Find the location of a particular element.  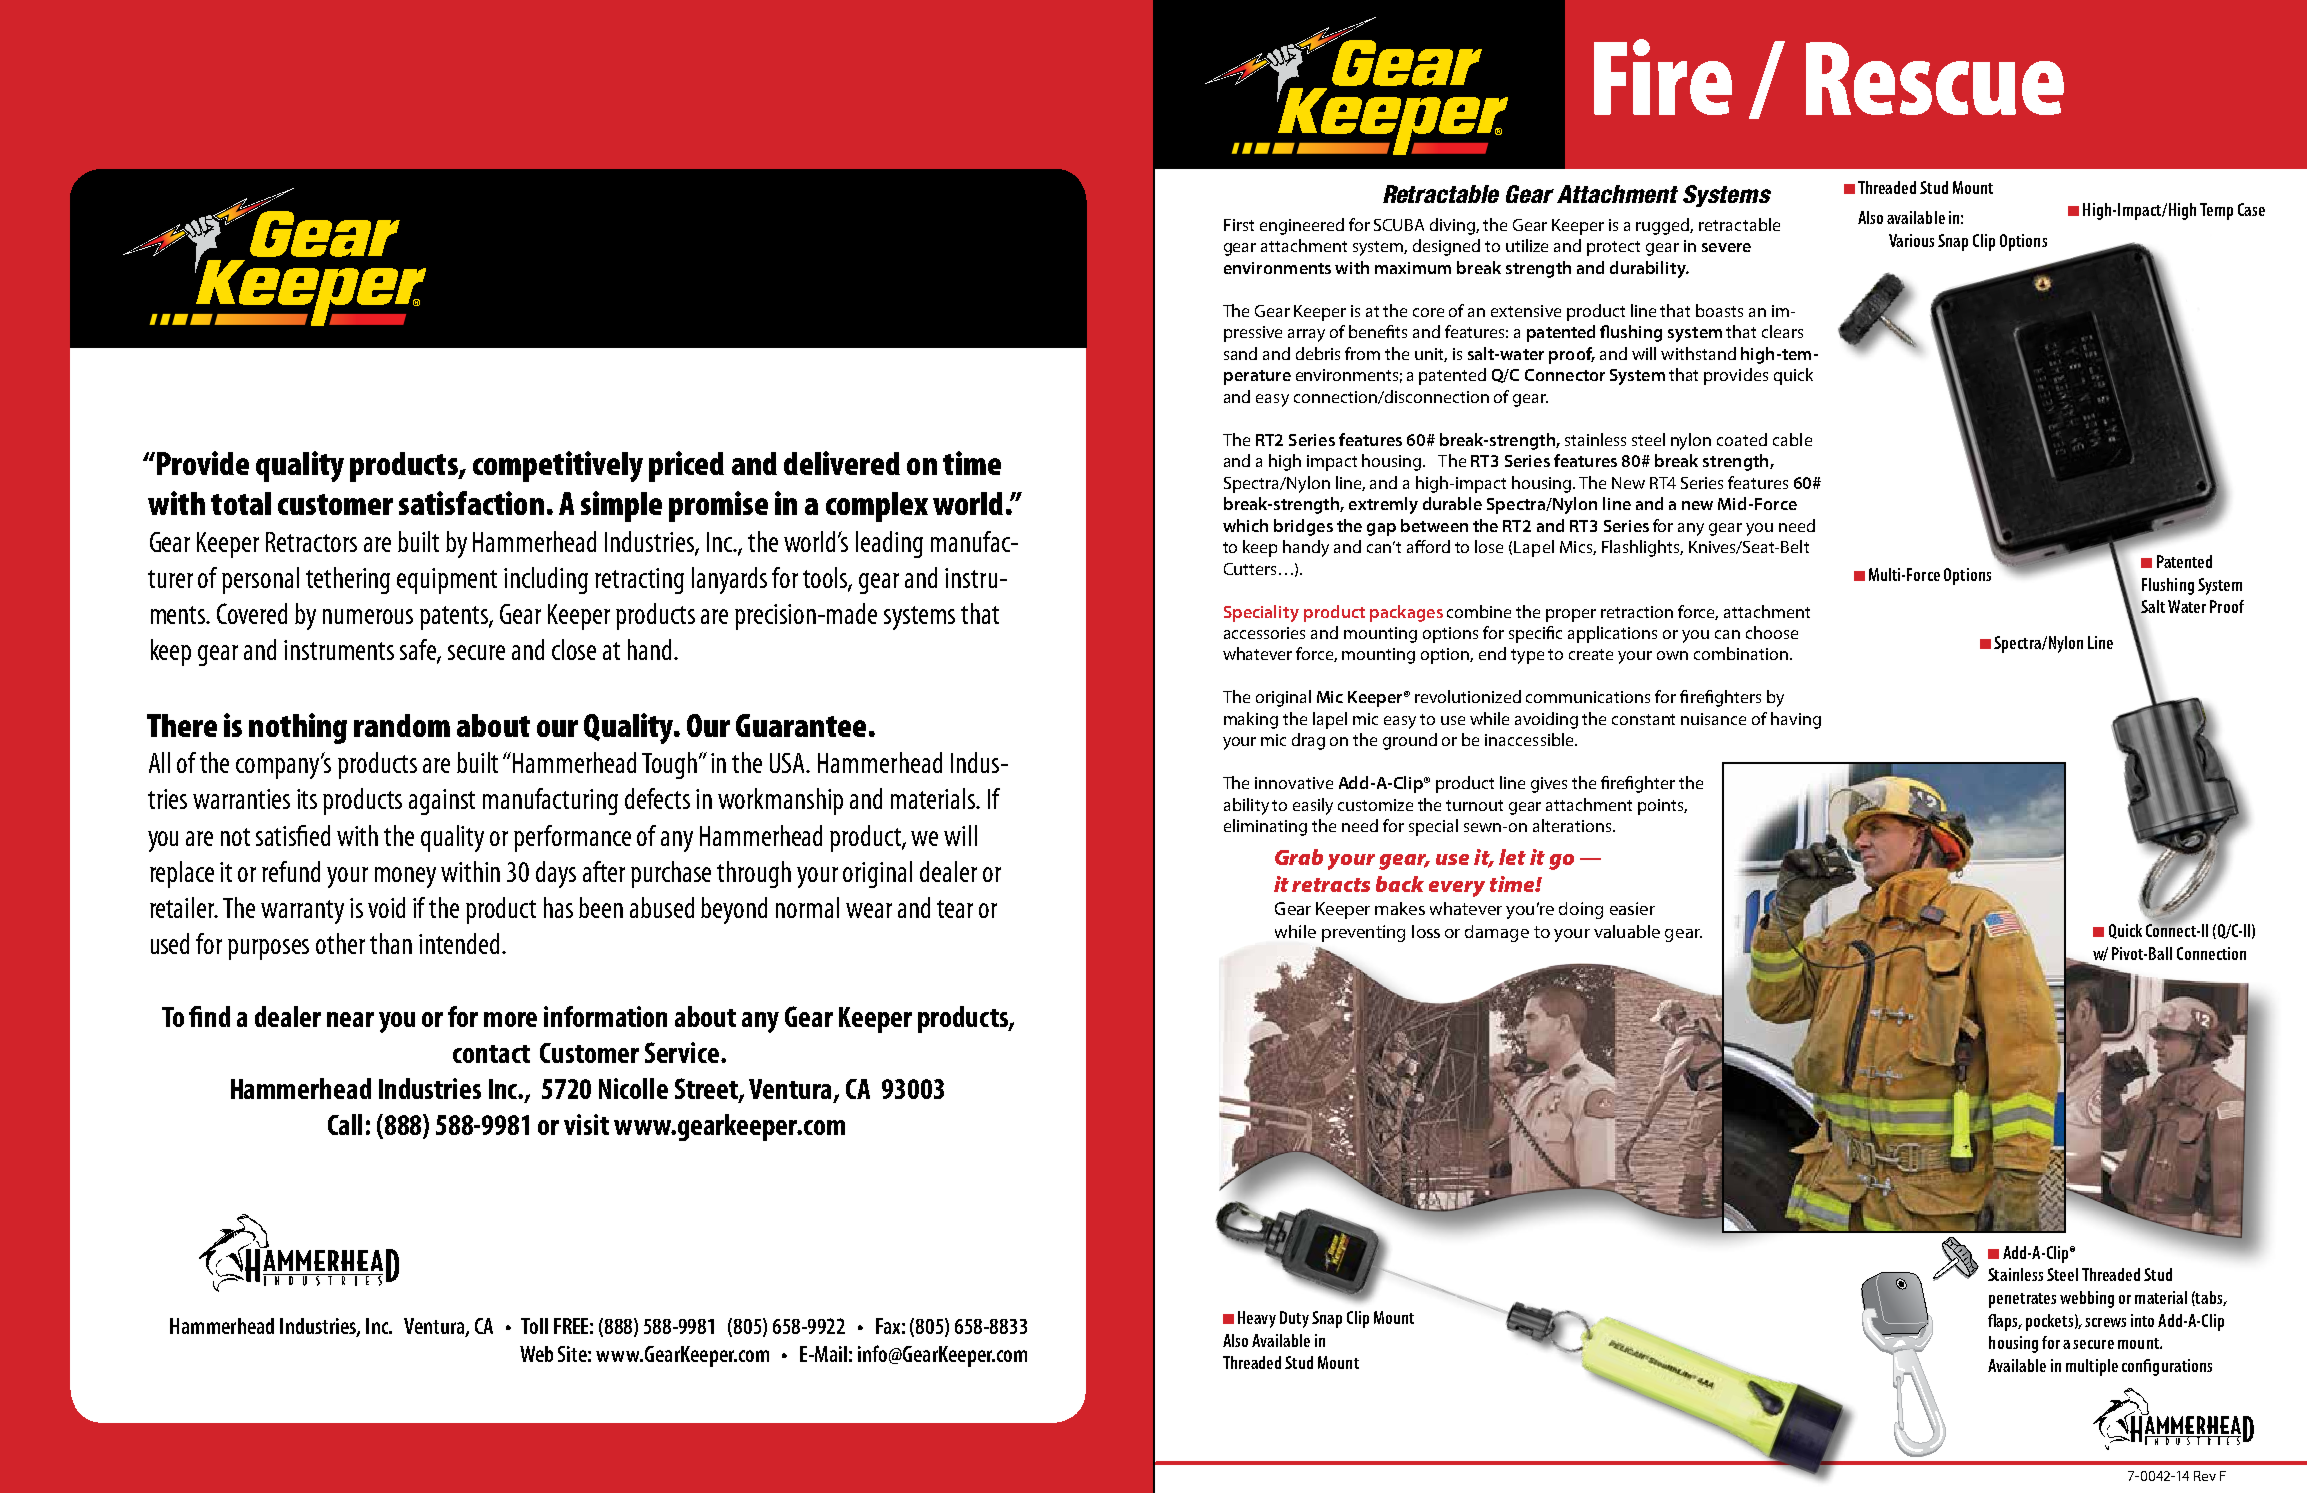

Toll is located at coordinates (534, 1326).
